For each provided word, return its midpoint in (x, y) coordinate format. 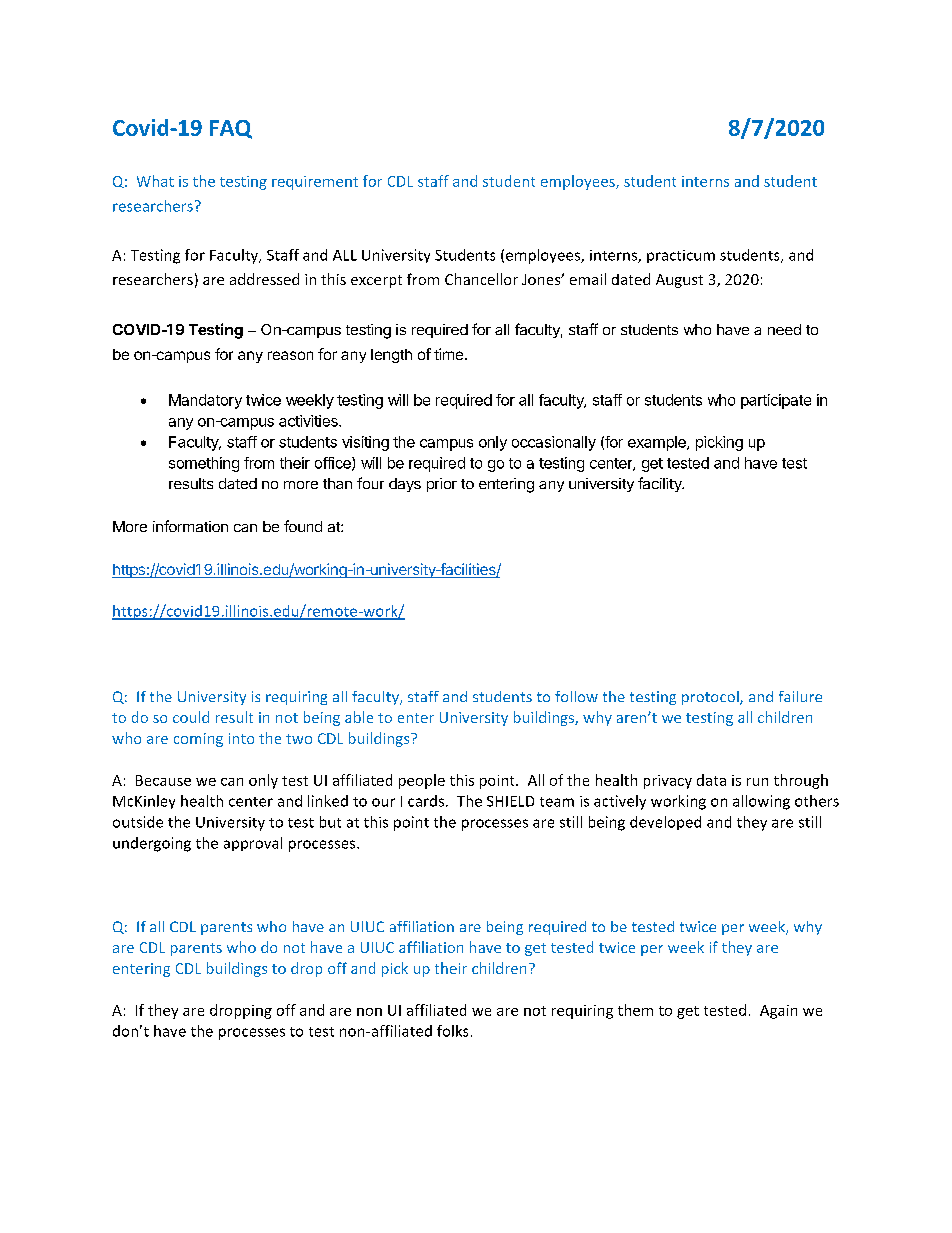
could (191, 717)
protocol (711, 698)
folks (452, 1031)
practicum (681, 256)
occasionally (554, 443)
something (204, 464)
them (635, 1010)
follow (576, 696)
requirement (315, 183)
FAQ (231, 129)
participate (776, 401)
